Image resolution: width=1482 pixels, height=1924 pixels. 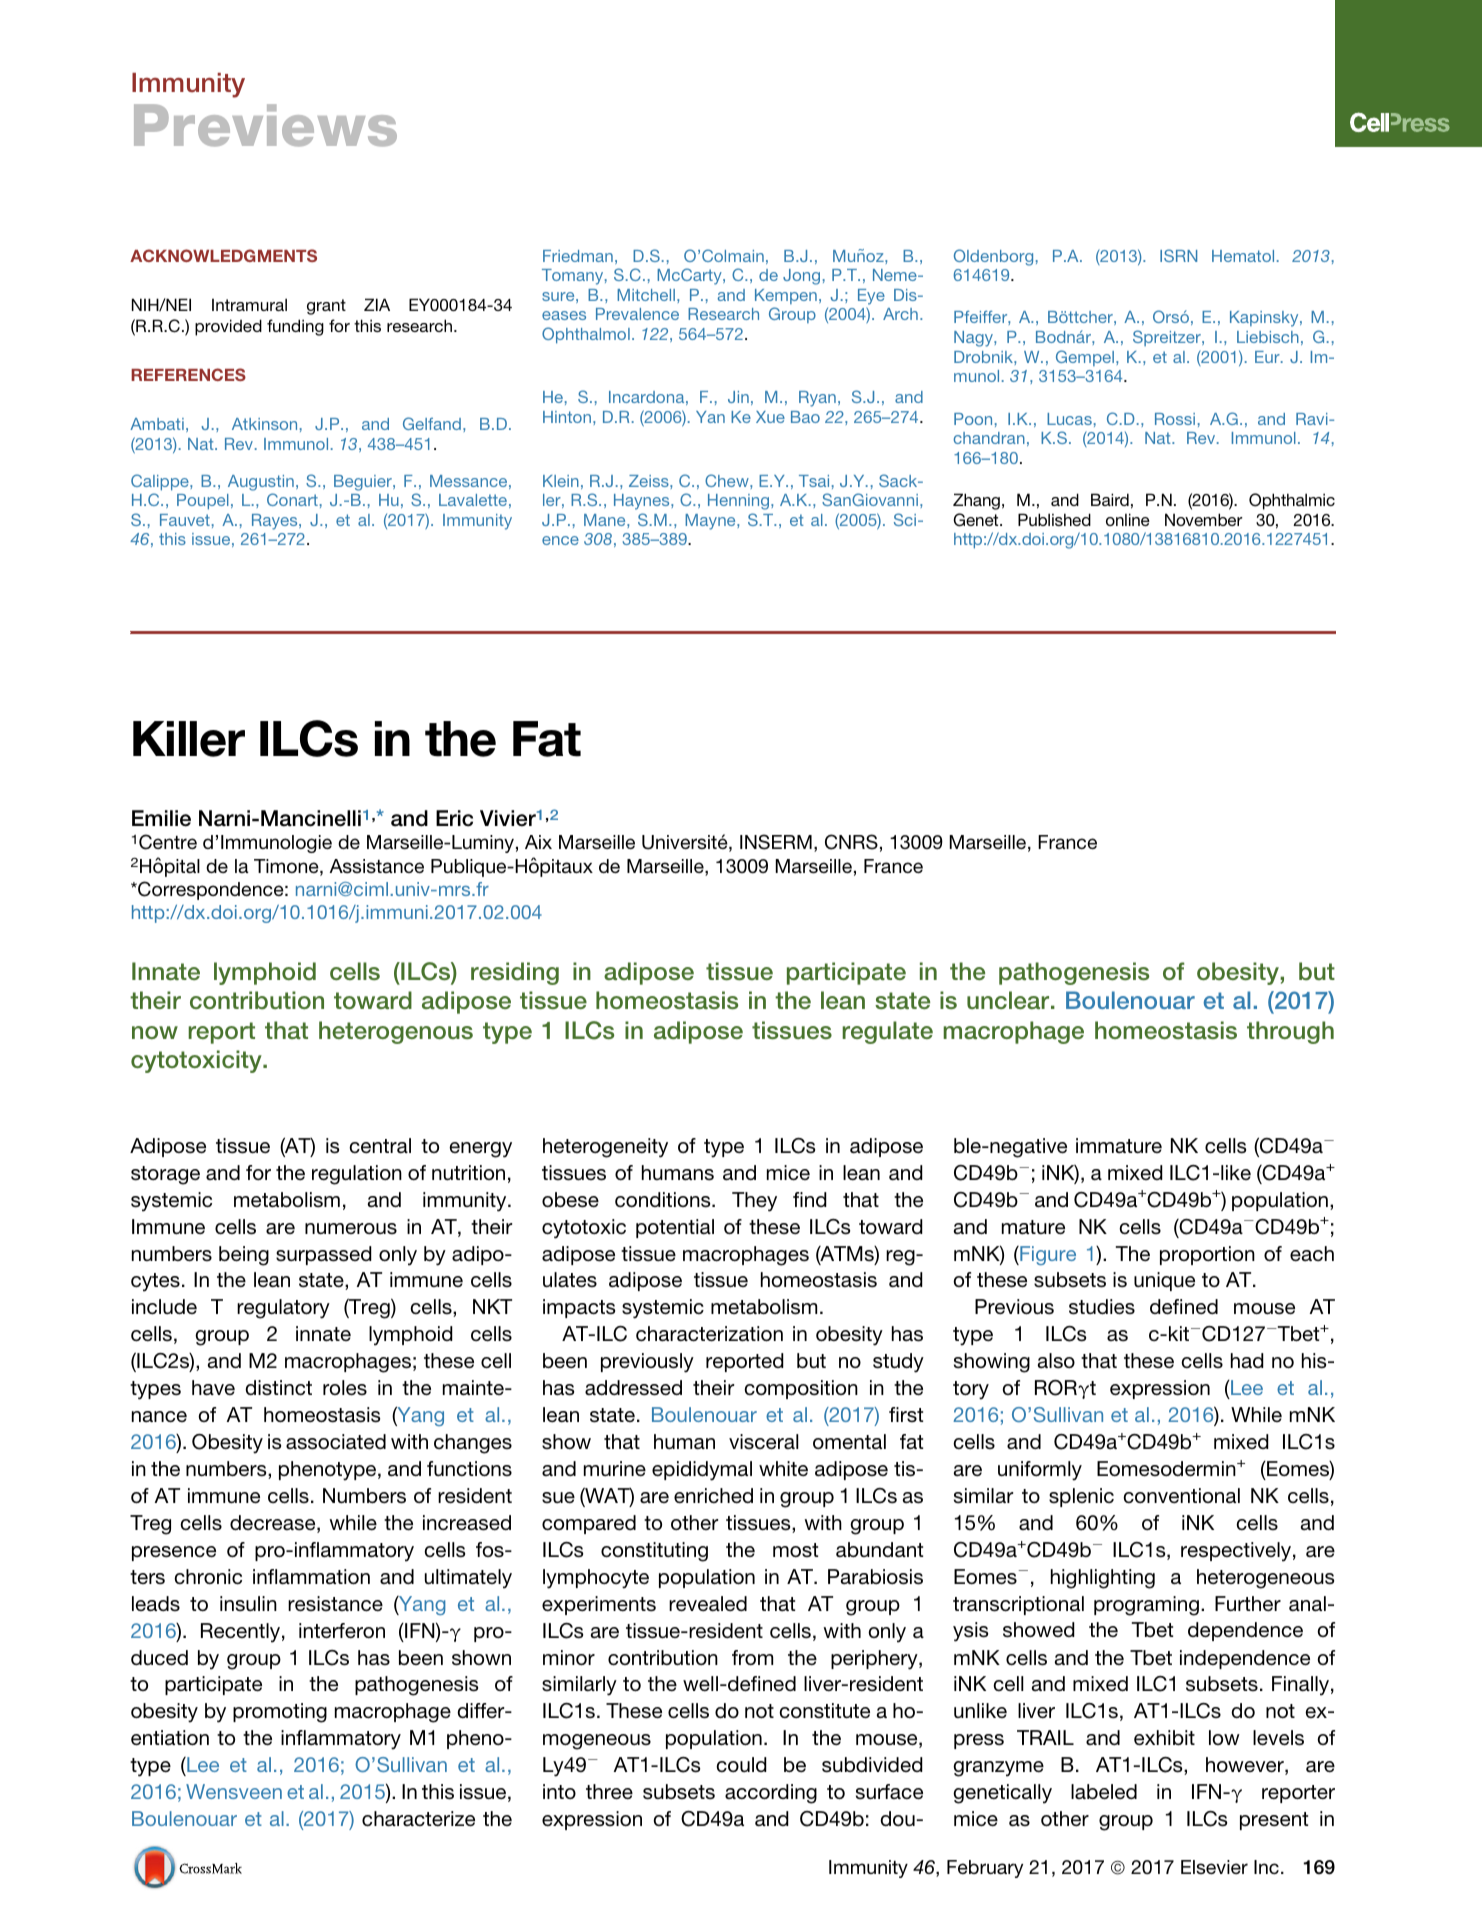 I want to click on regulate, so click(x=887, y=1032).
